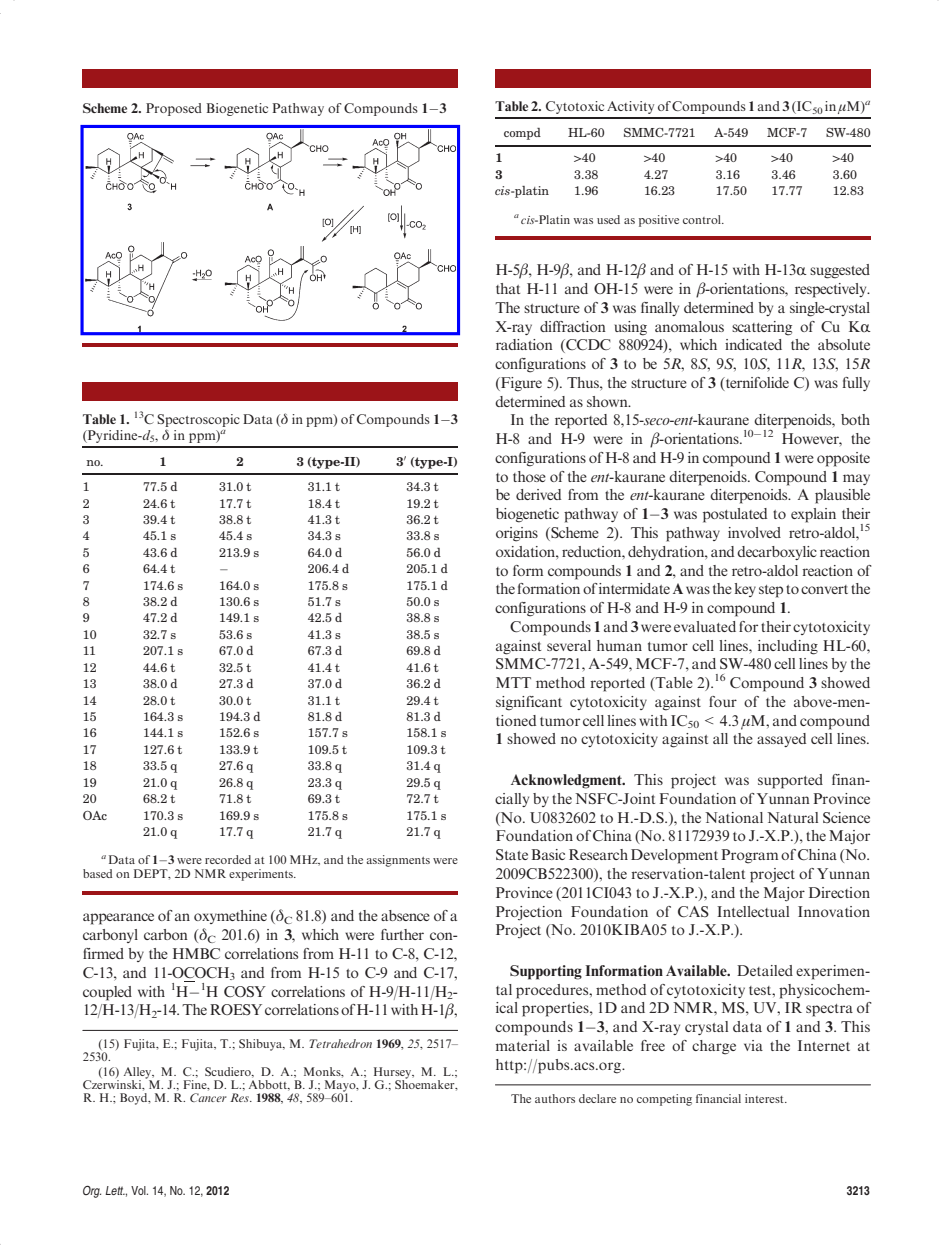 The height and width of the page is (1258, 952). Describe the element at coordinates (765, 1098) in the page. I see `interest` at that location.
